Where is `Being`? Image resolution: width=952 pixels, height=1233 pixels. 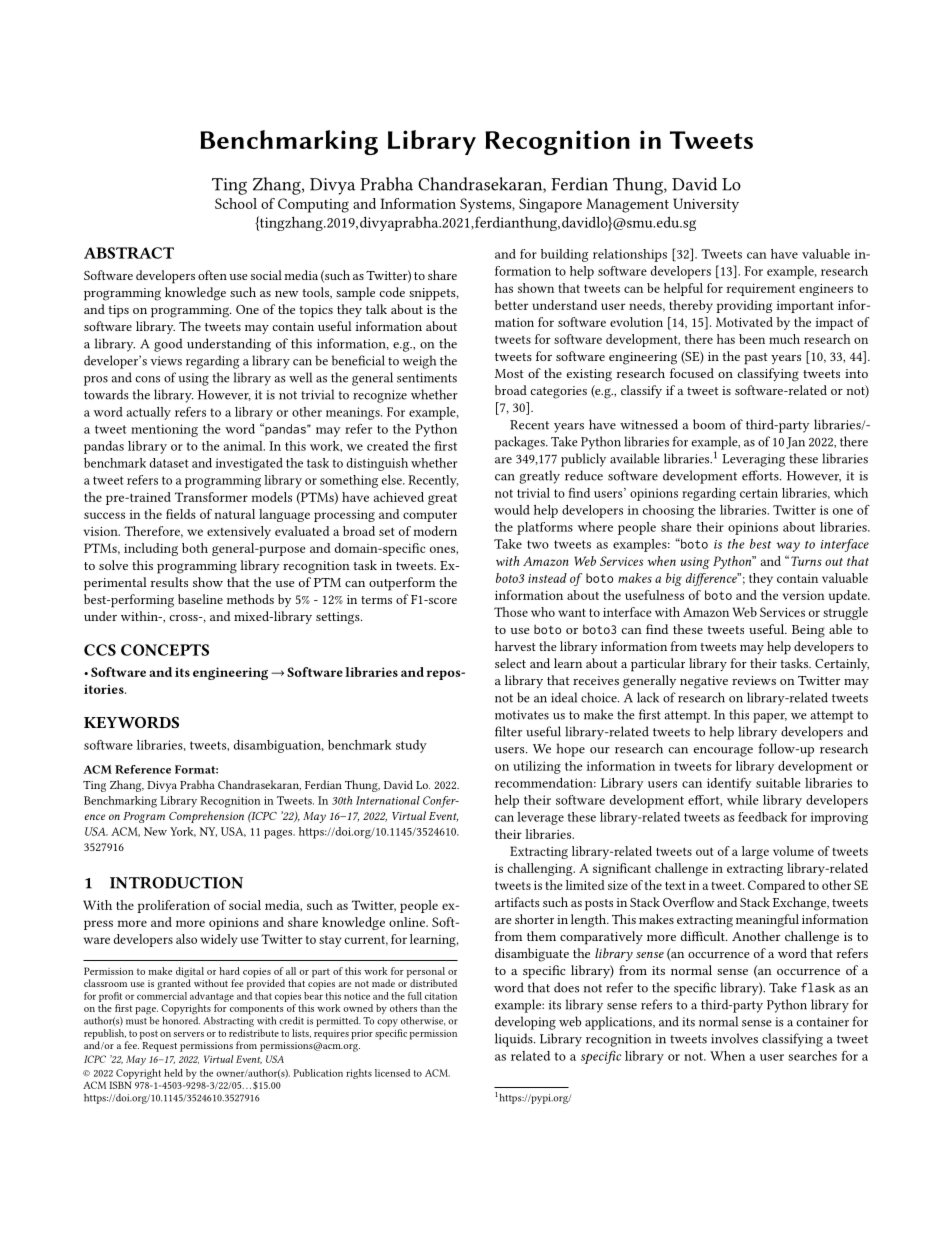
Being is located at coordinates (808, 631).
